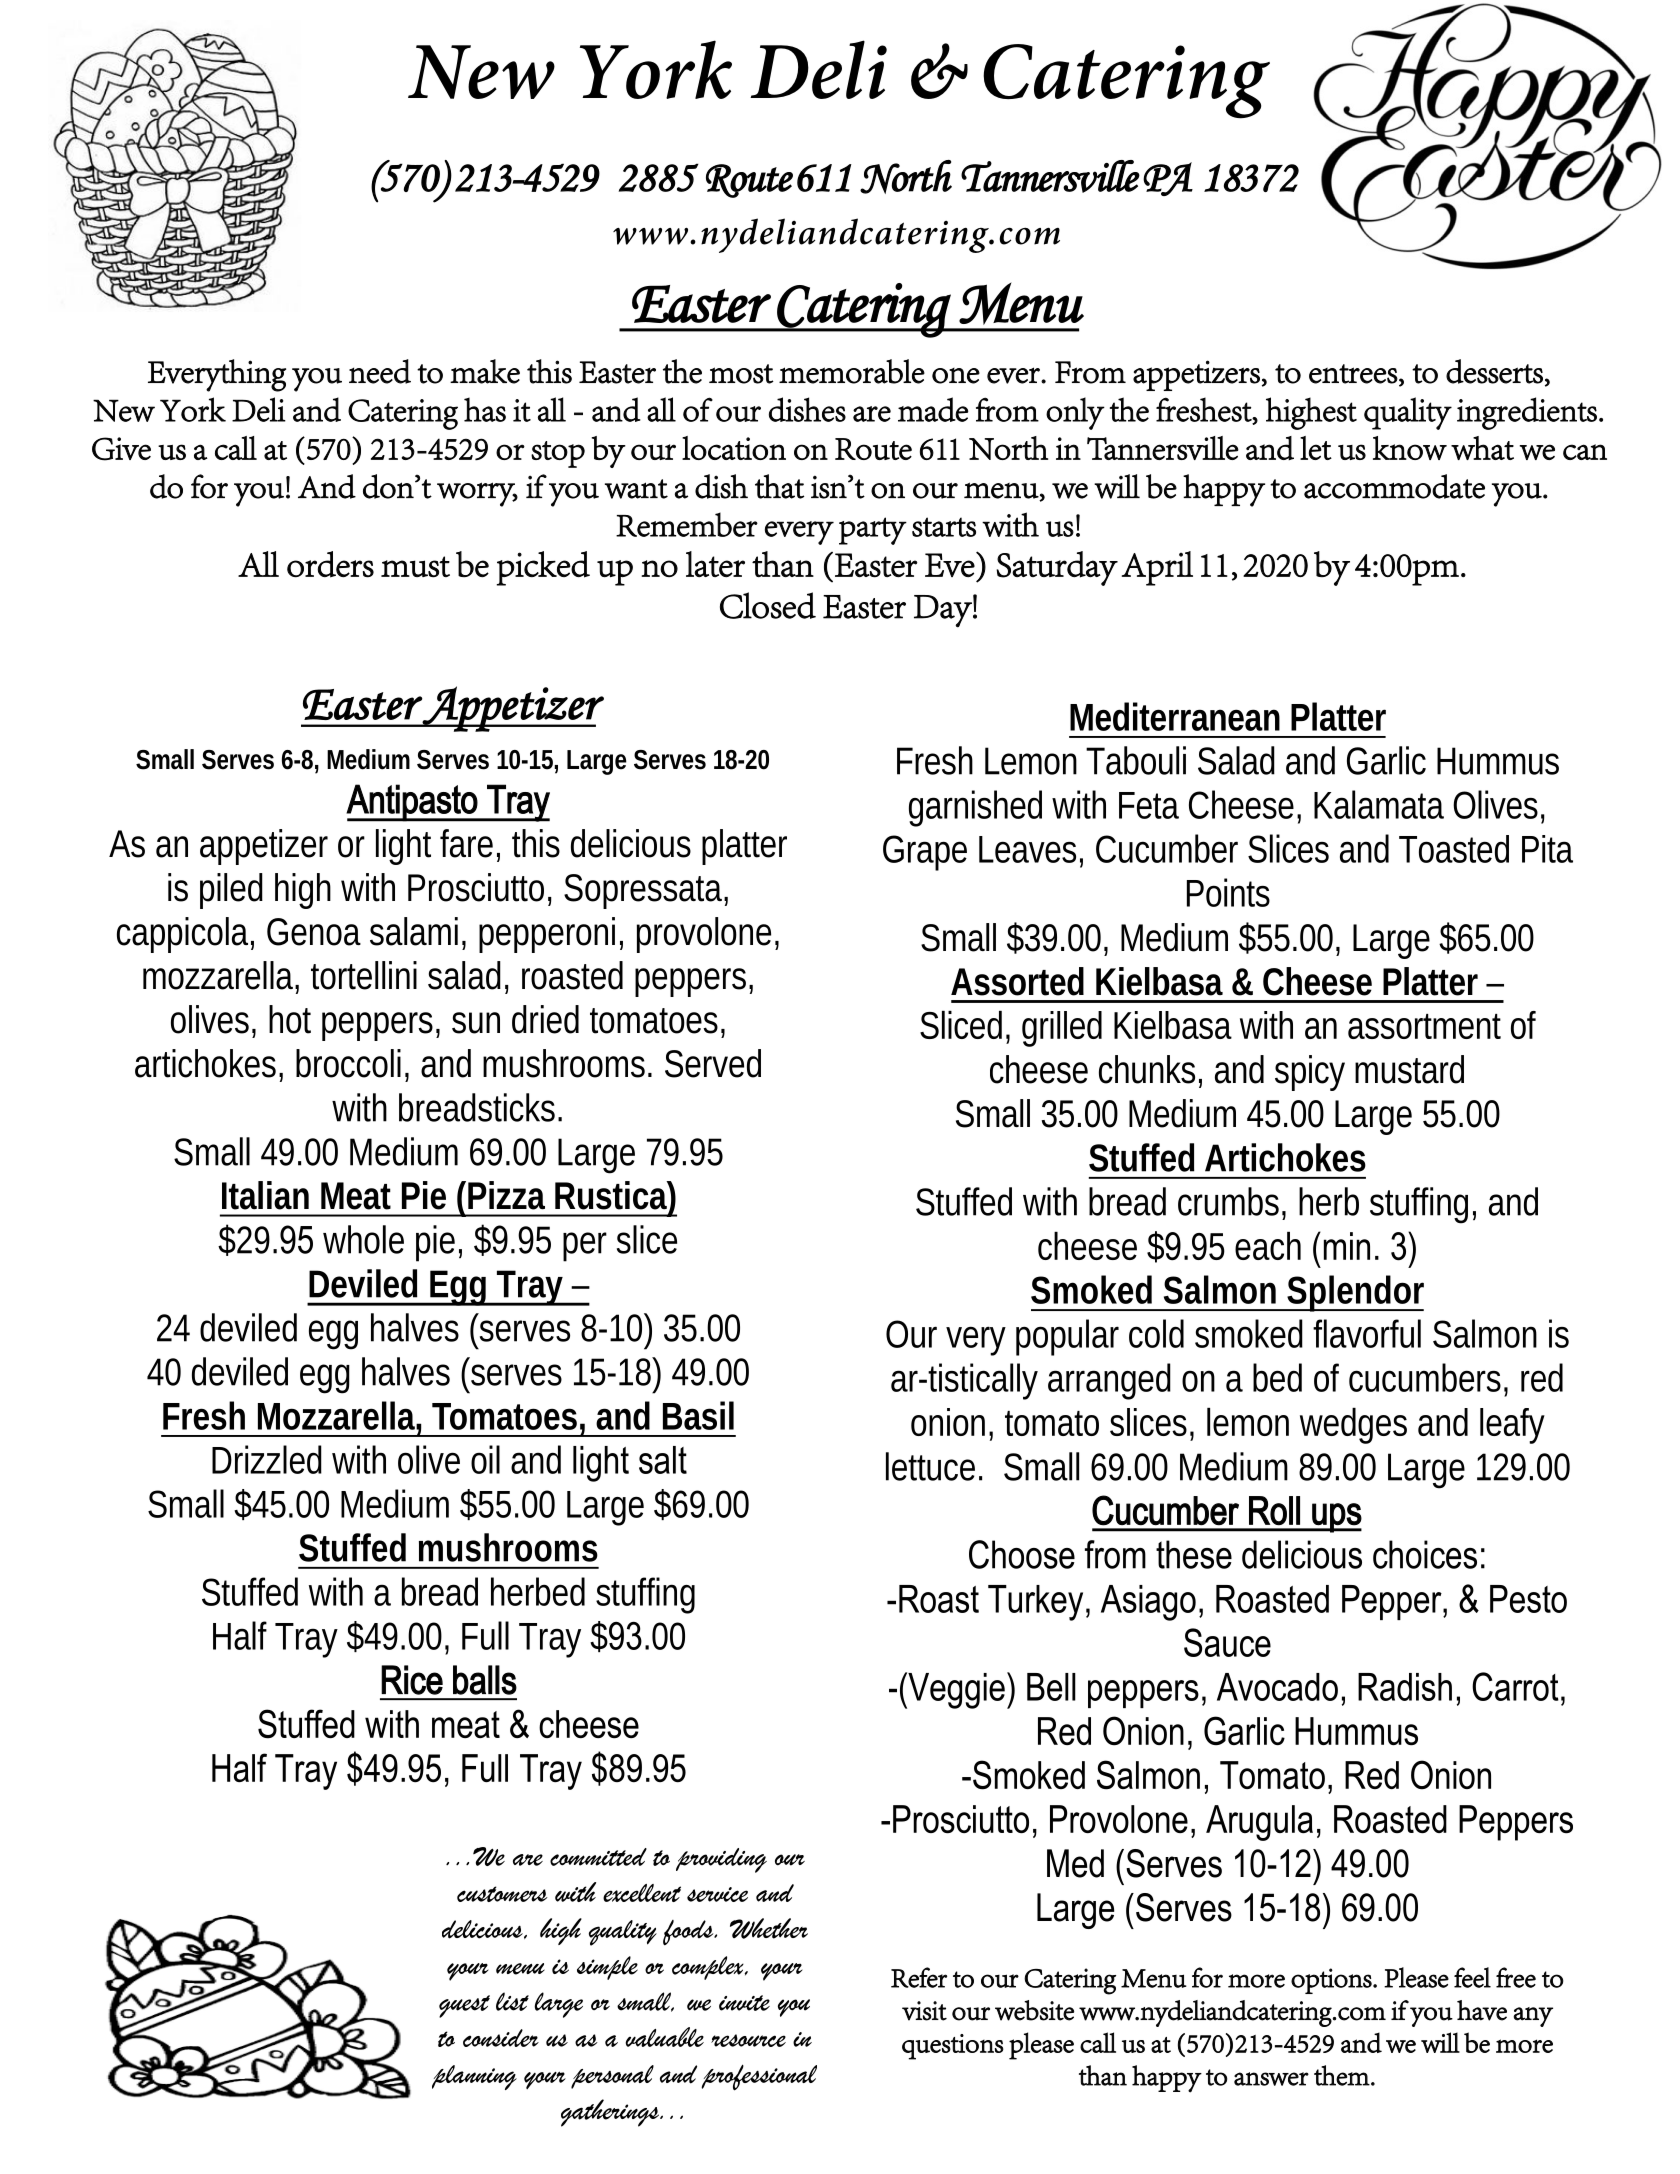  Describe the element at coordinates (314, 932) in the page. I see `Genoa` at that location.
